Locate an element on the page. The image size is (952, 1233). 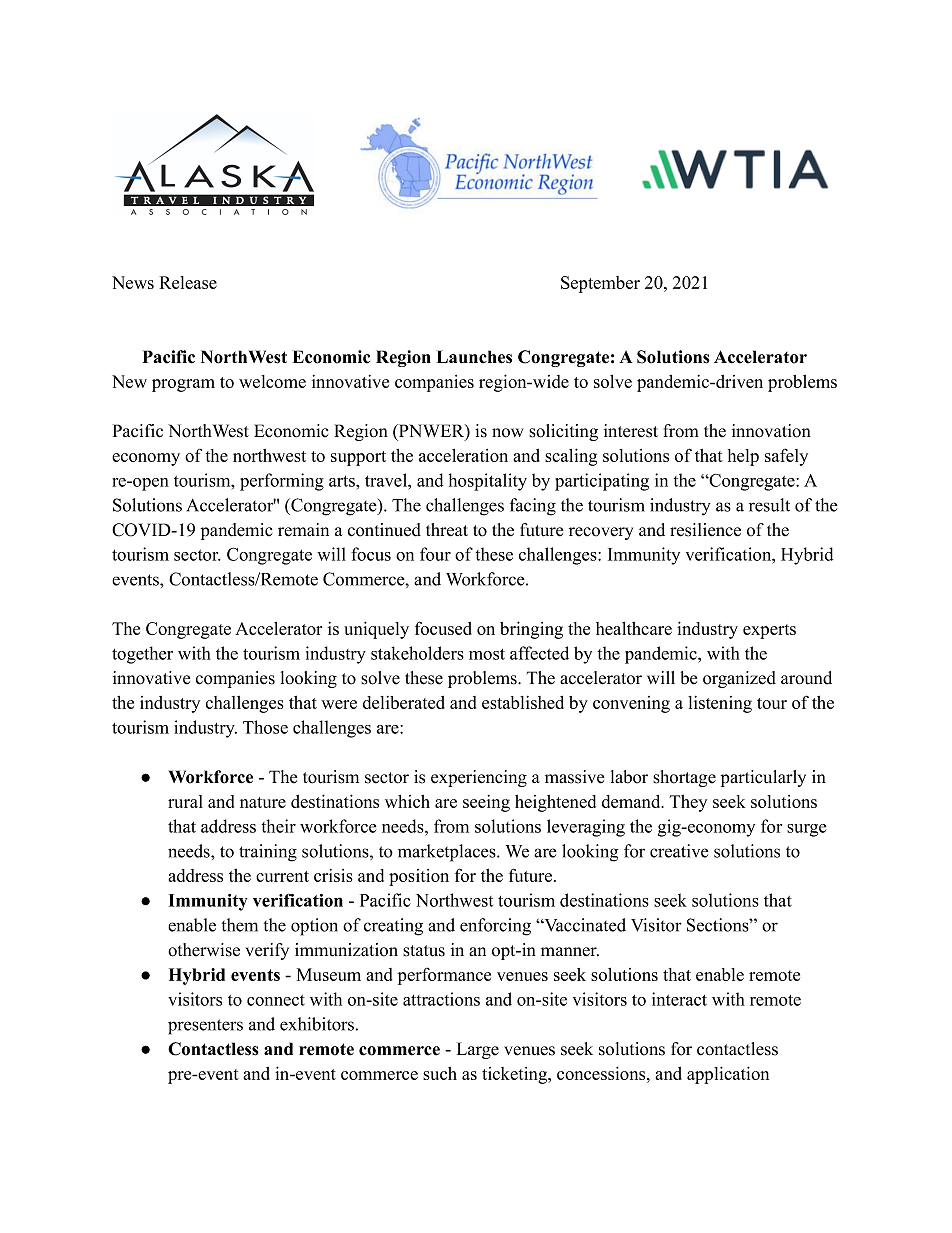
September is located at coordinates (600, 284).
